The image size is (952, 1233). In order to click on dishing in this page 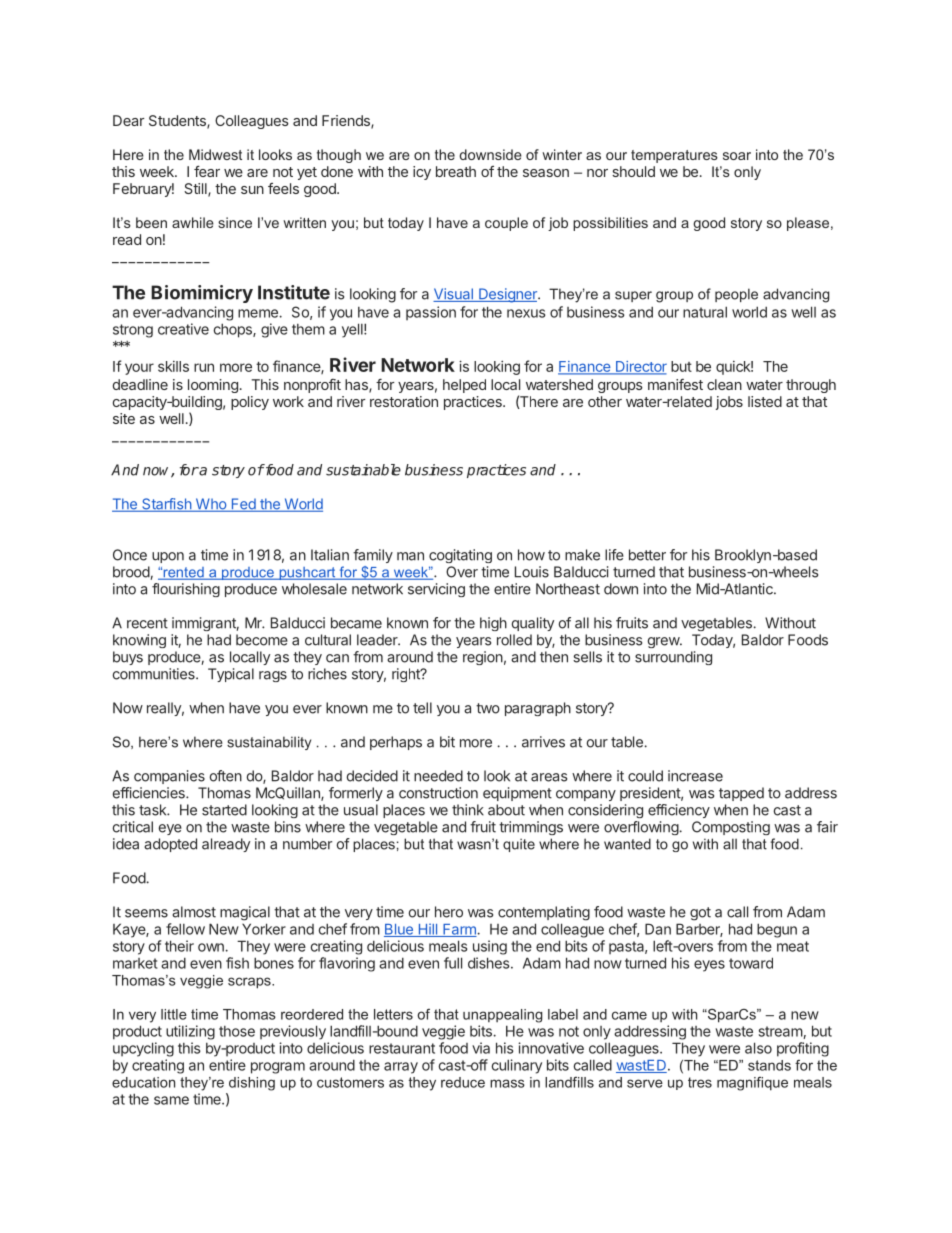, I will do `click(252, 1084)`.
